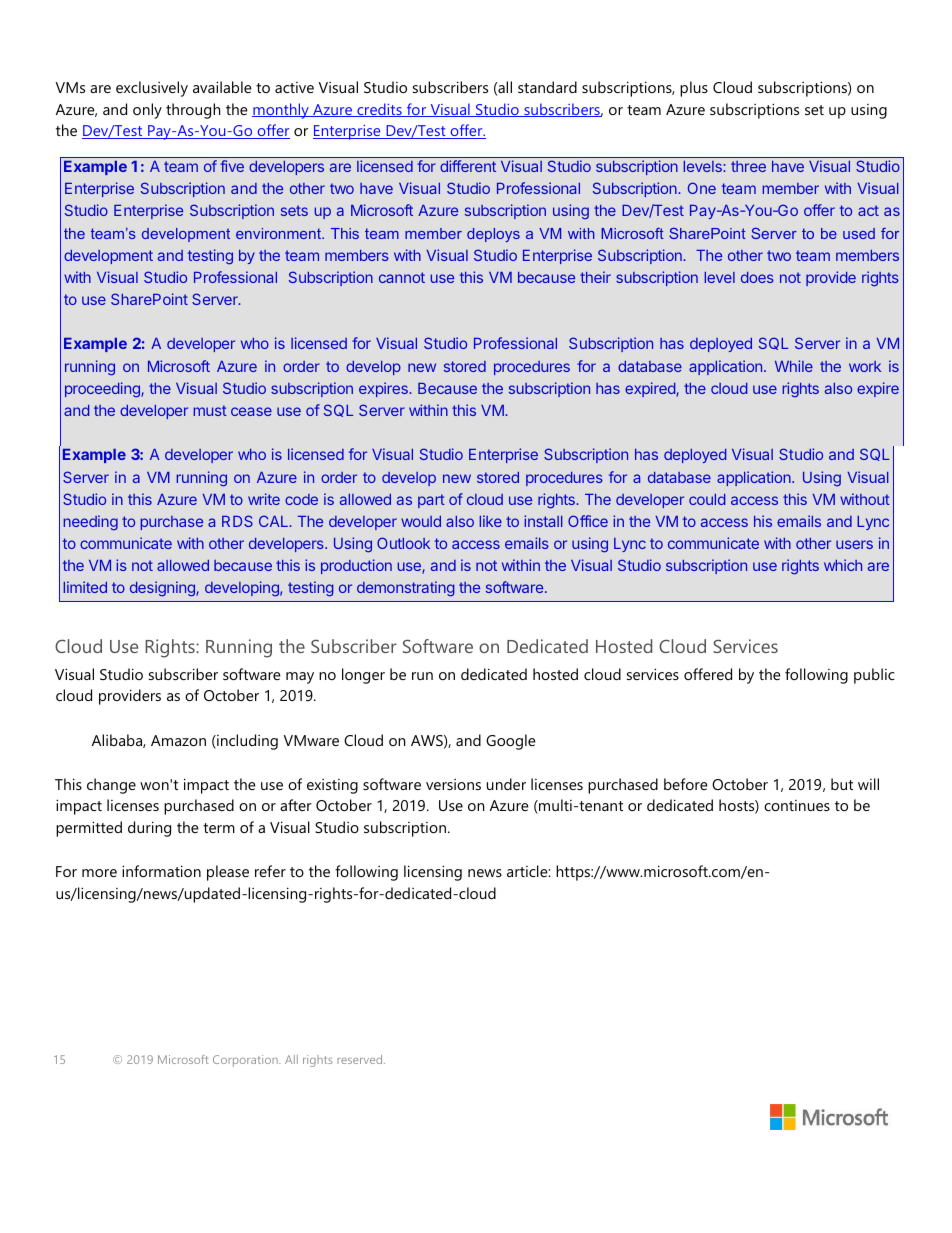 This screenshot has height=1233, width=952. I want to click on different, so click(468, 166).
